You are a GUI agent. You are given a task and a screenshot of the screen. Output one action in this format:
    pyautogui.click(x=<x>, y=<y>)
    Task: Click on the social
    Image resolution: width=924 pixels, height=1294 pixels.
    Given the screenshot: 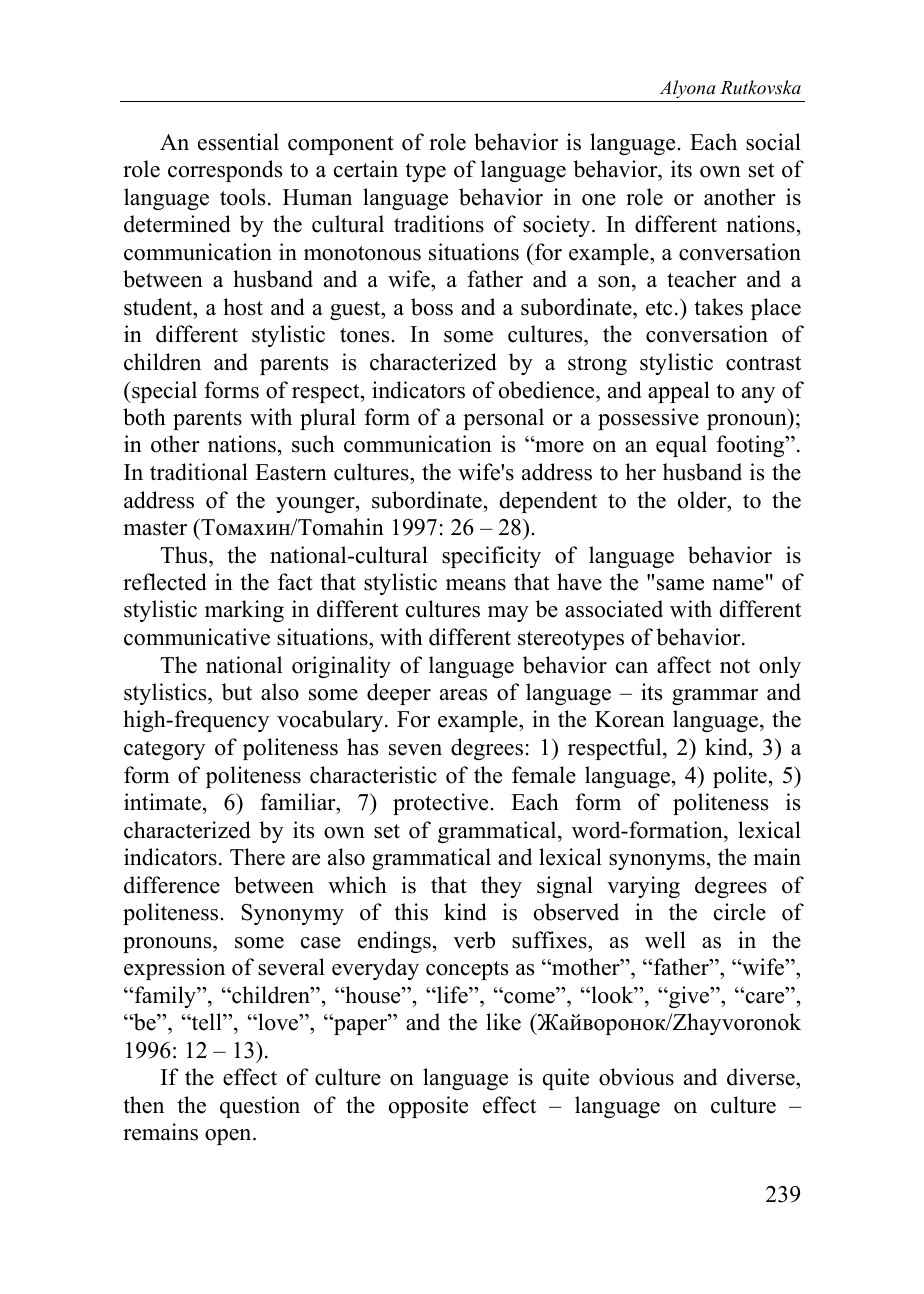 What is the action you would take?
    pyautogui.click(x=773, y=142)
